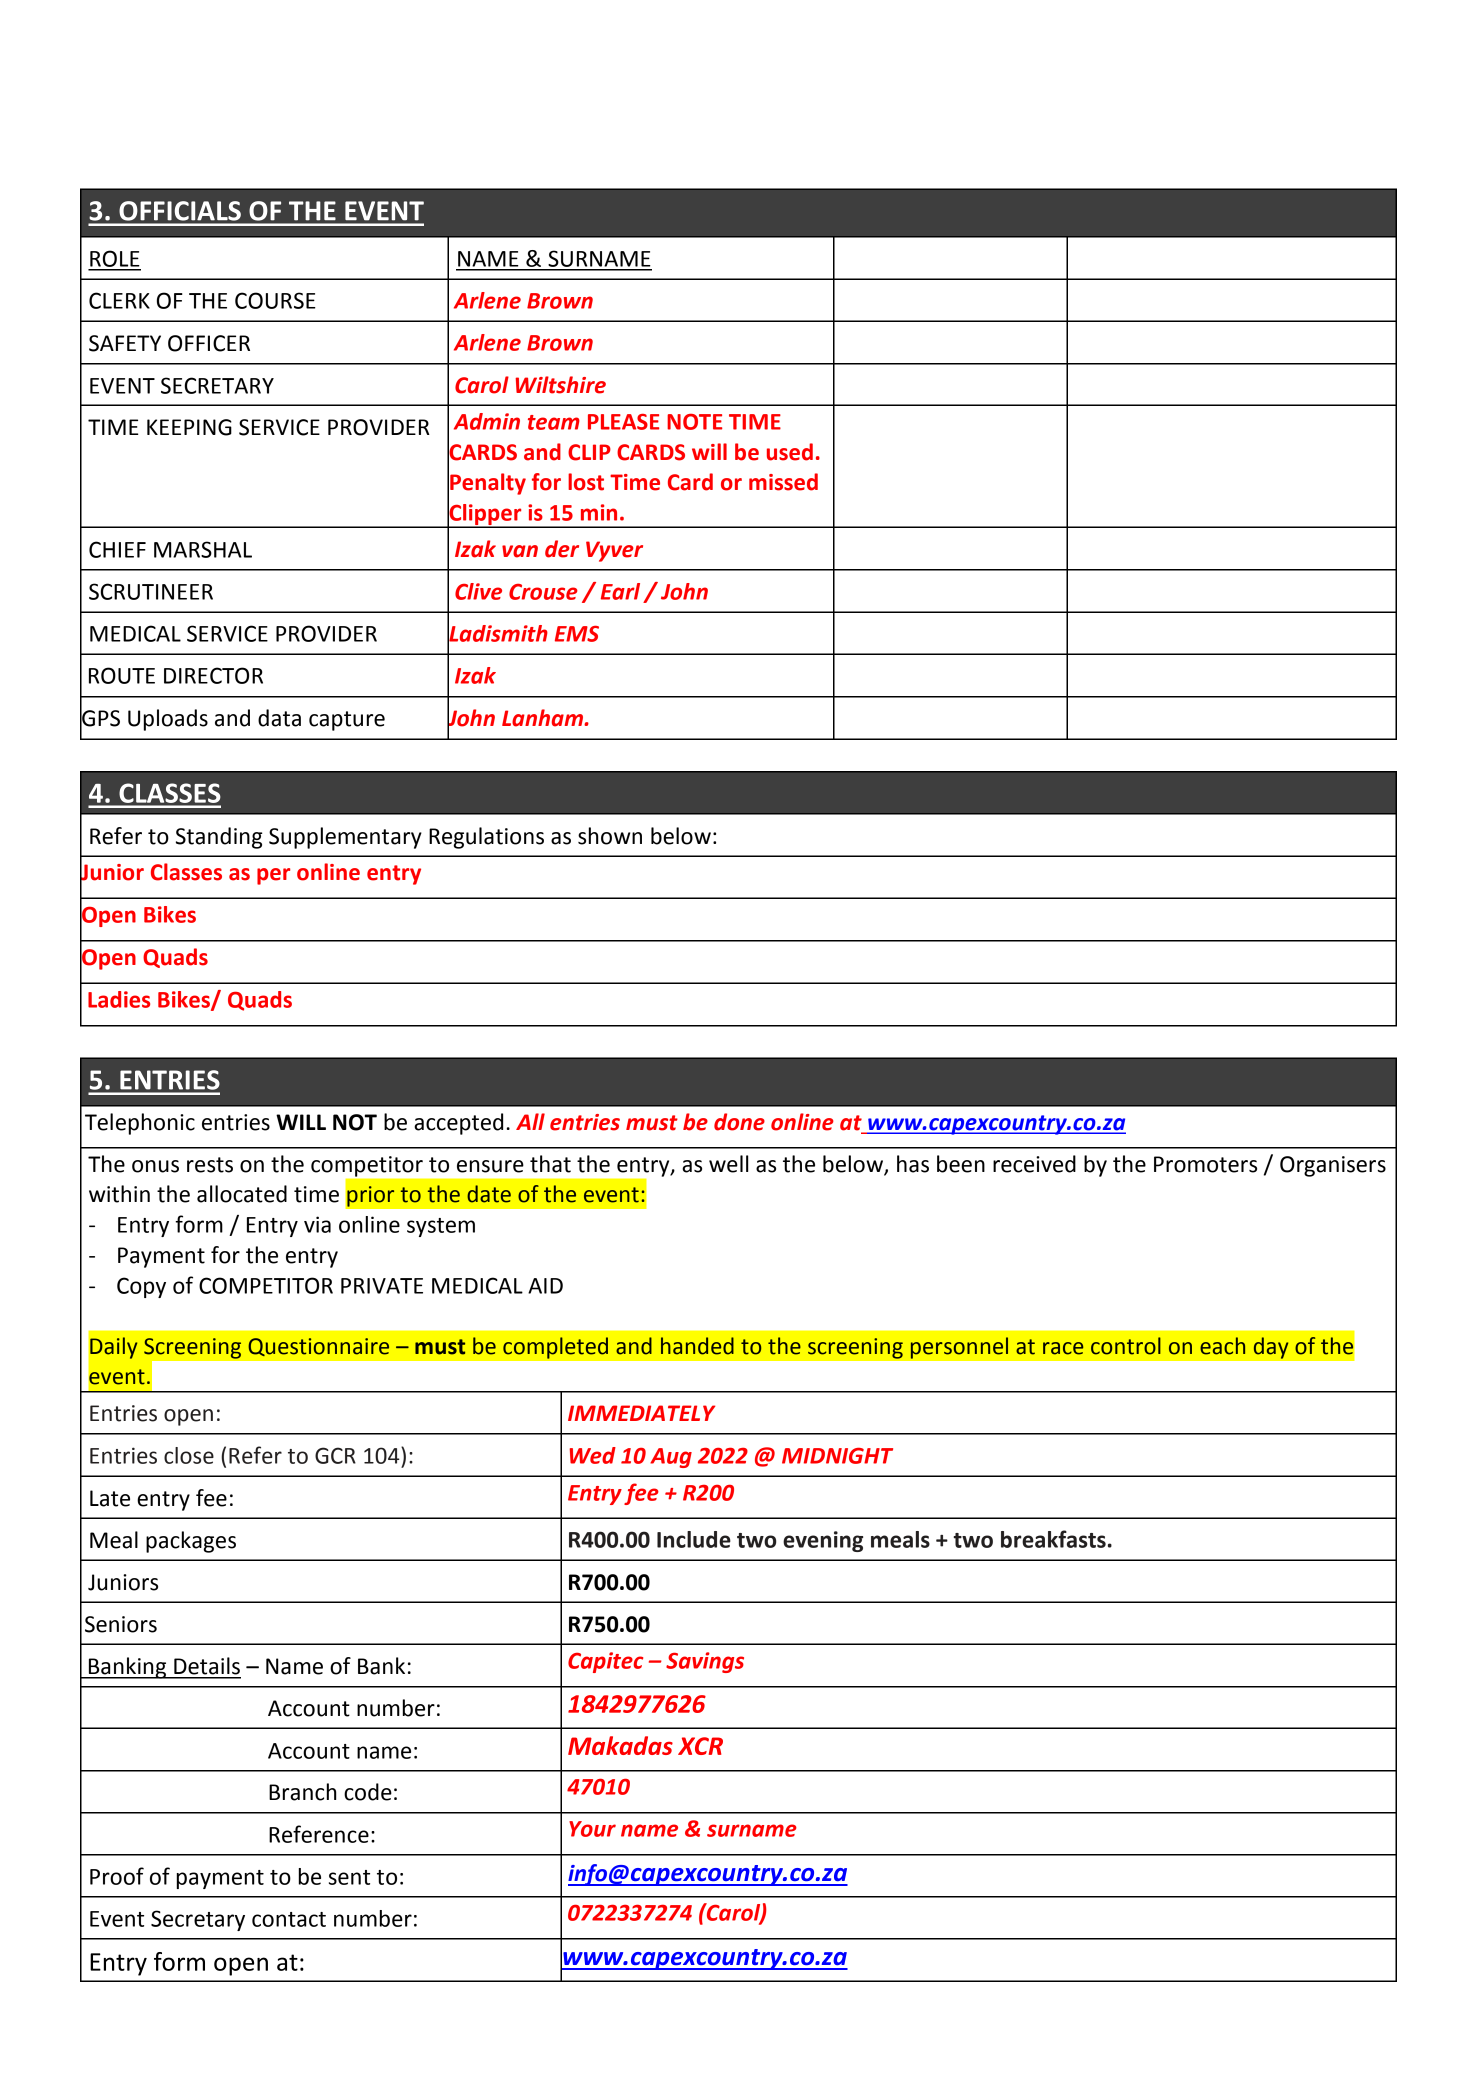  I want to click on OFFICER, so click(209, 343).
